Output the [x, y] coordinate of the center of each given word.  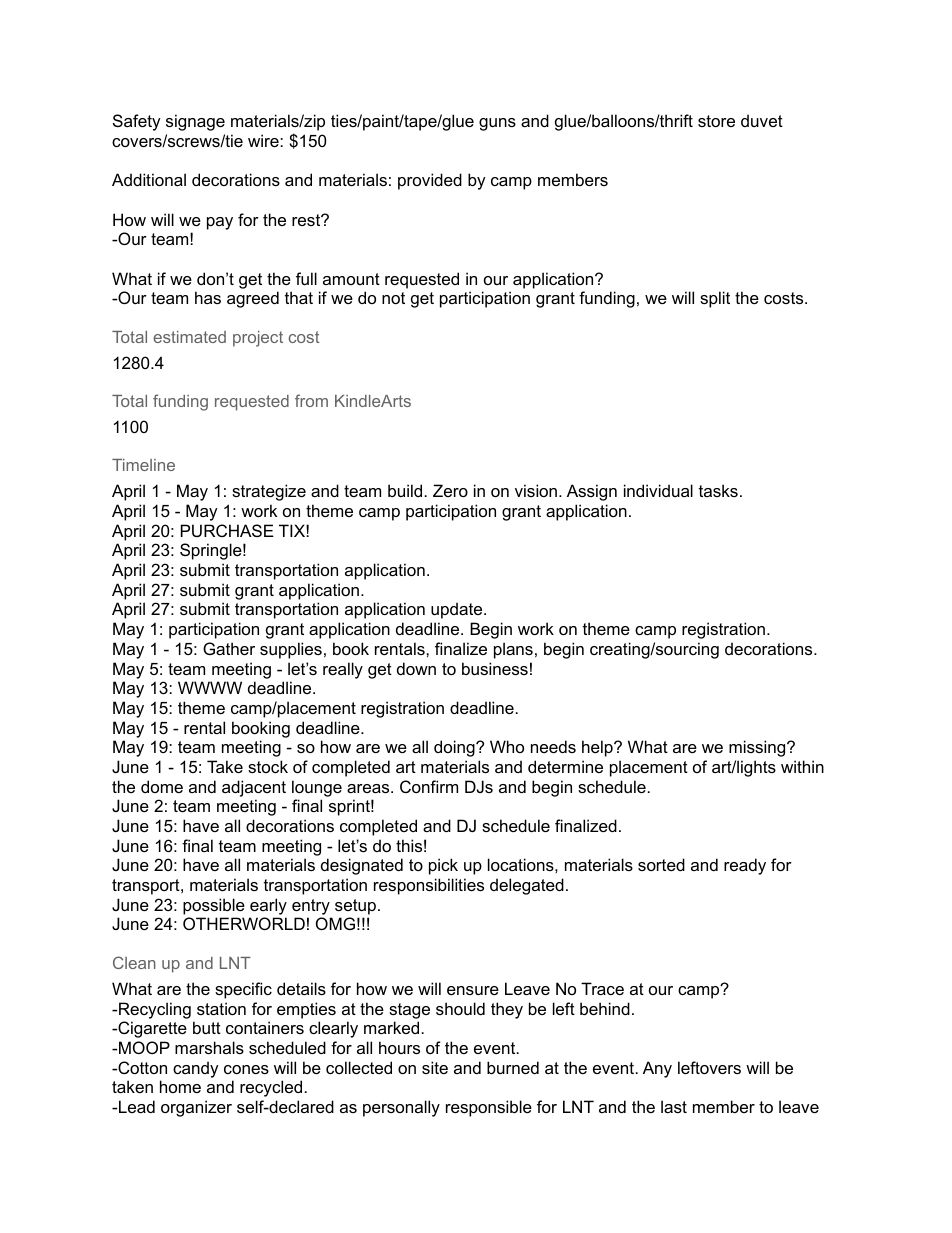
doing [455, 748]
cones [246, 1069]
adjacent [254, 788]
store [716, 121]
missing [758, 748]
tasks [718, 490]
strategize [269, 492]
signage [195, 122]
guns [497, 124]
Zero [450, 490]
